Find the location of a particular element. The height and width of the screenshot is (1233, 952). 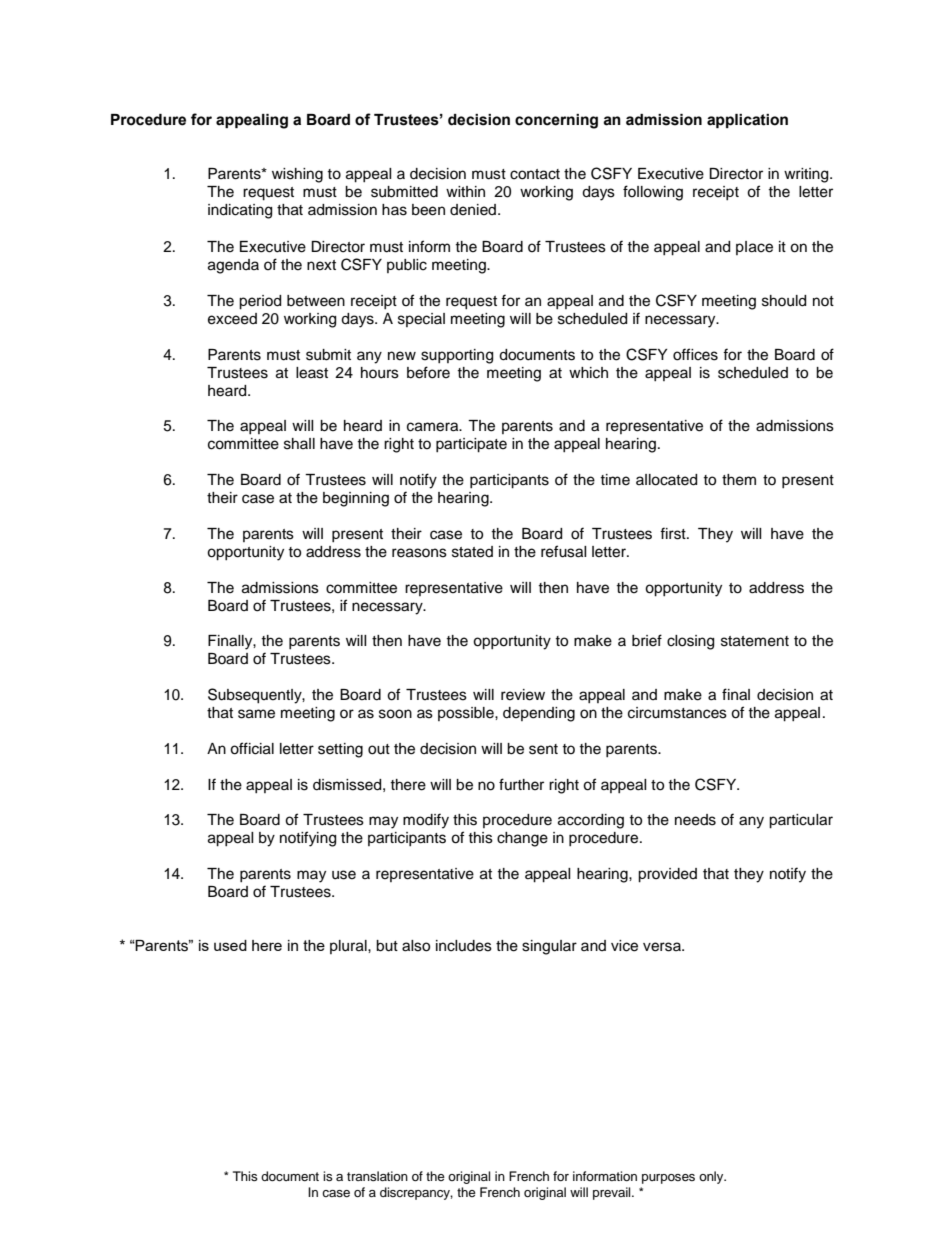

provided is located at coordinates (667, 875).
